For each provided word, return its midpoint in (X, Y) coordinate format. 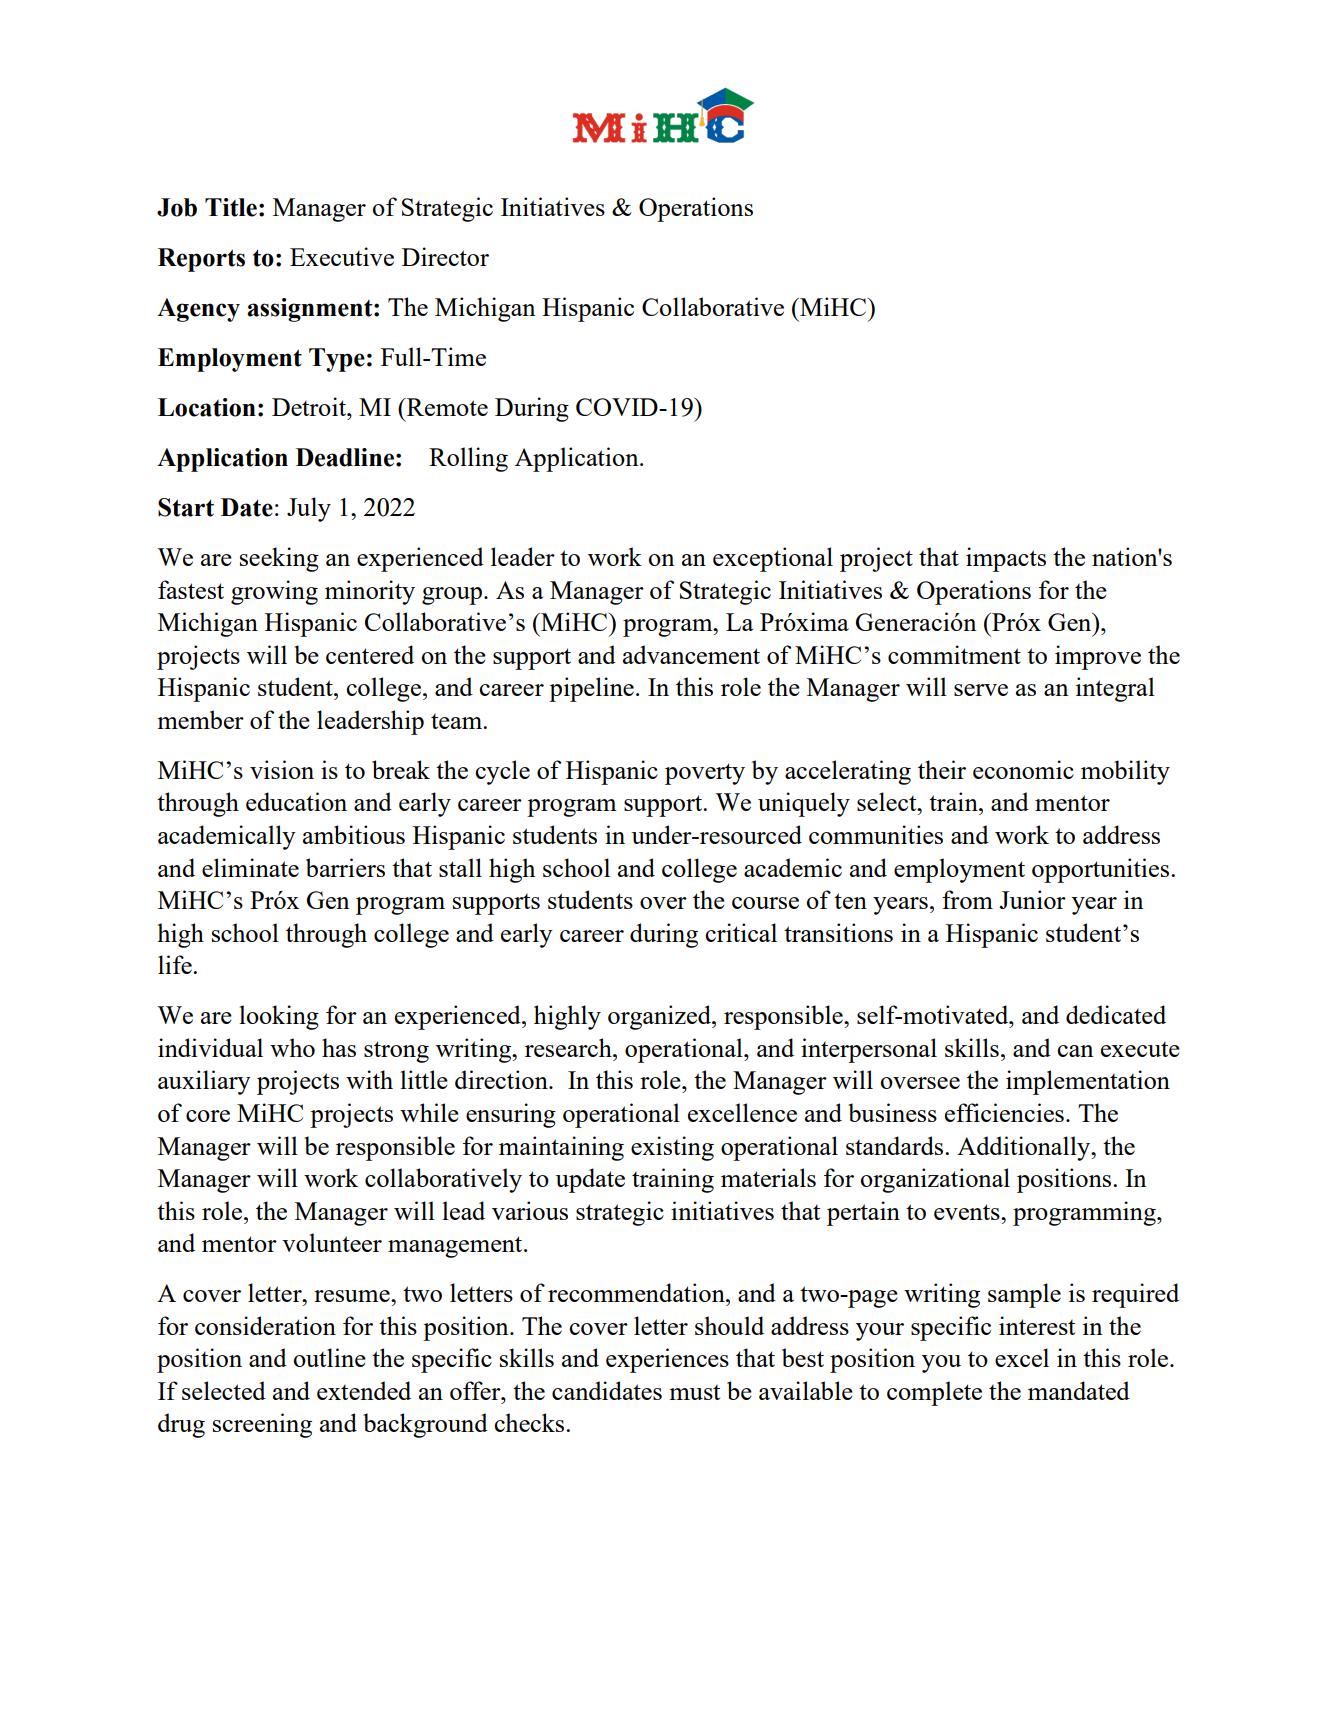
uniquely (804, 804)
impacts (1006, 559)
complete (934, 1393)
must (694, 1392)
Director (445, 256)
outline (329, 1357)
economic (1023, 769)
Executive (342, 256)
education (296, 801)
